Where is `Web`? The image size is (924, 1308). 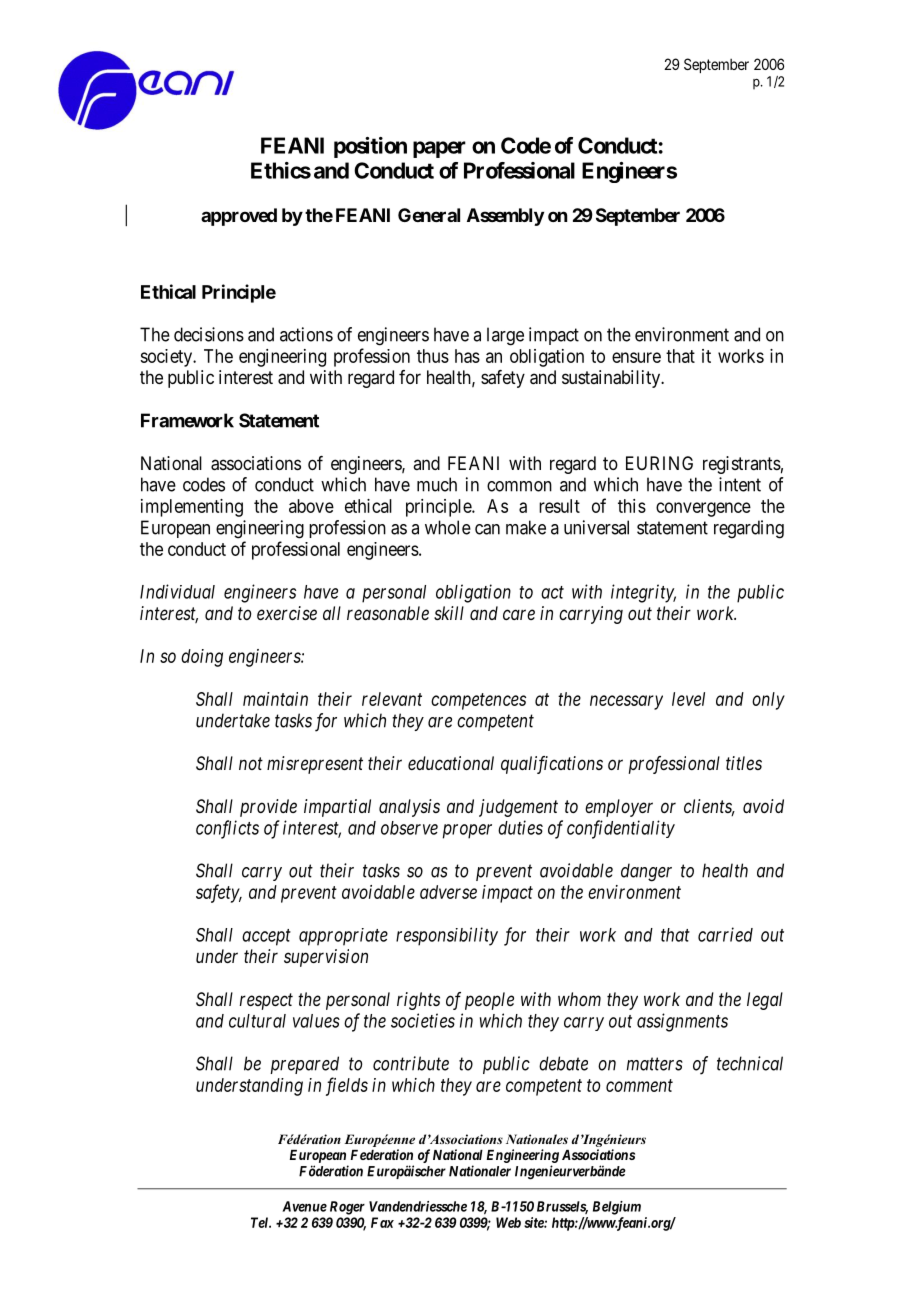 Web is located at coordinates (508, 1222).
